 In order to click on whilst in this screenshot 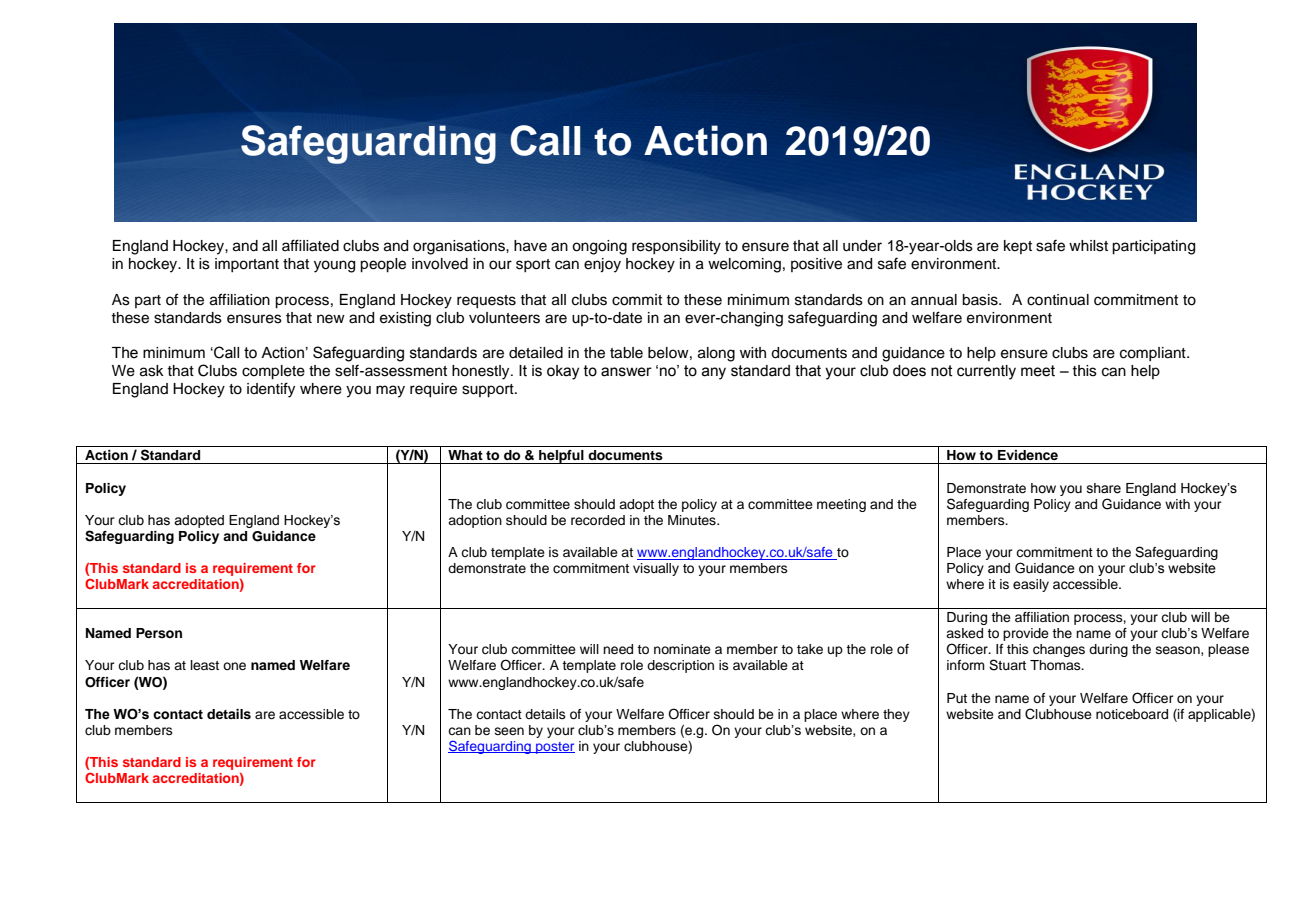, I will do `click(1088, 246)`.
